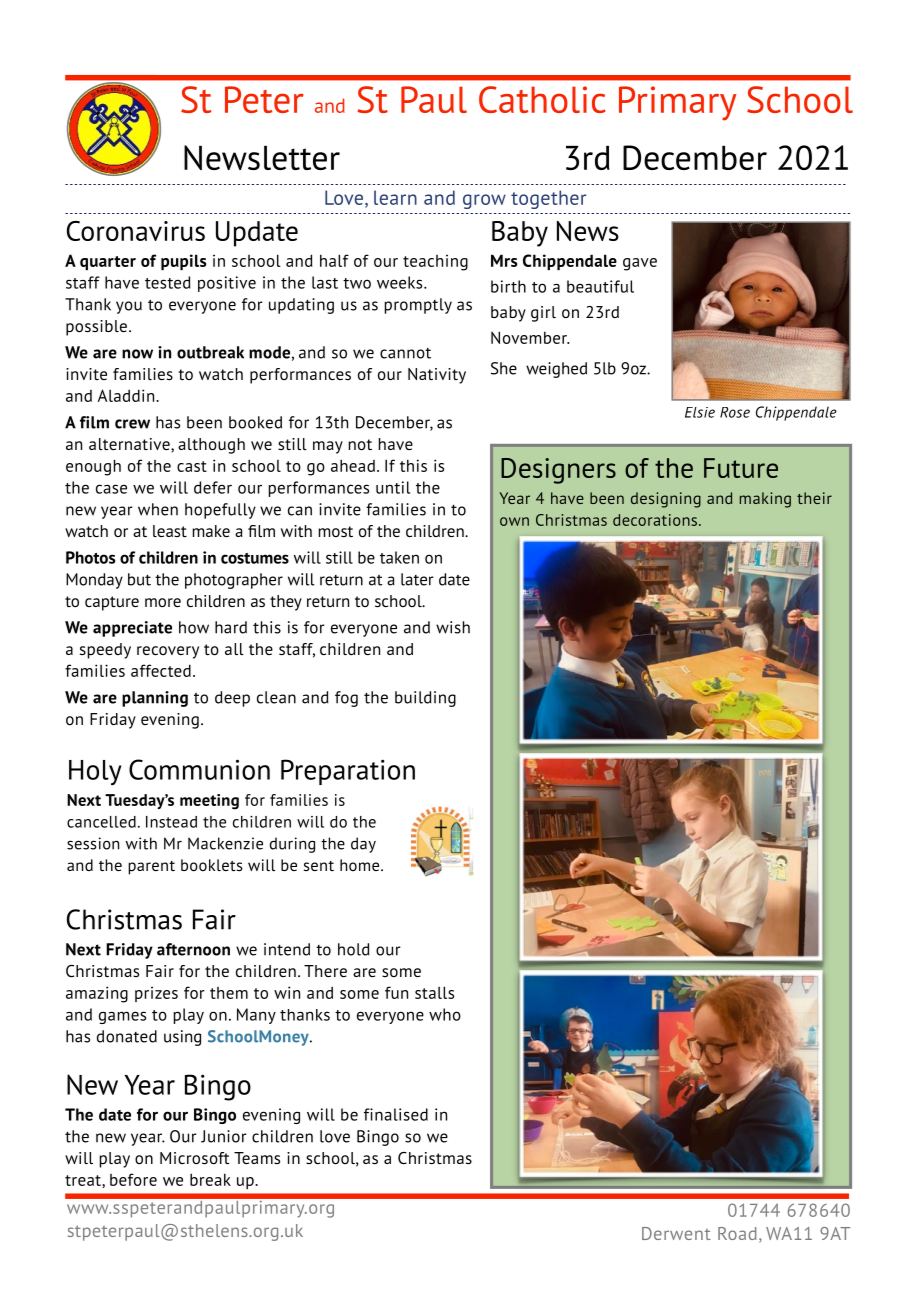  Describe the element at coordinates (434, 992) in the image. I see `stalls` at that location.
